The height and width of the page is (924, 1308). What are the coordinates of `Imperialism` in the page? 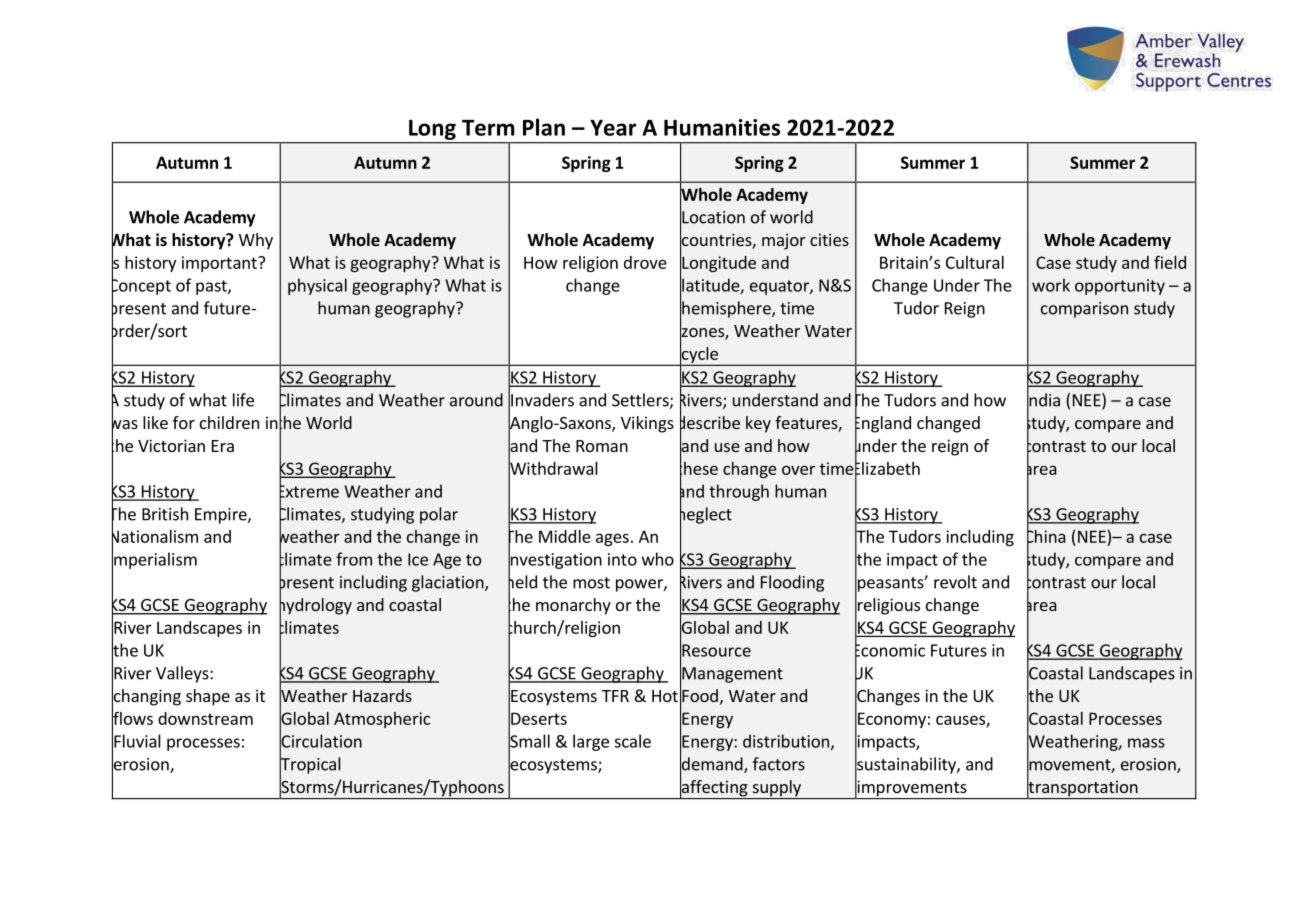 It's located at (154, 560).
